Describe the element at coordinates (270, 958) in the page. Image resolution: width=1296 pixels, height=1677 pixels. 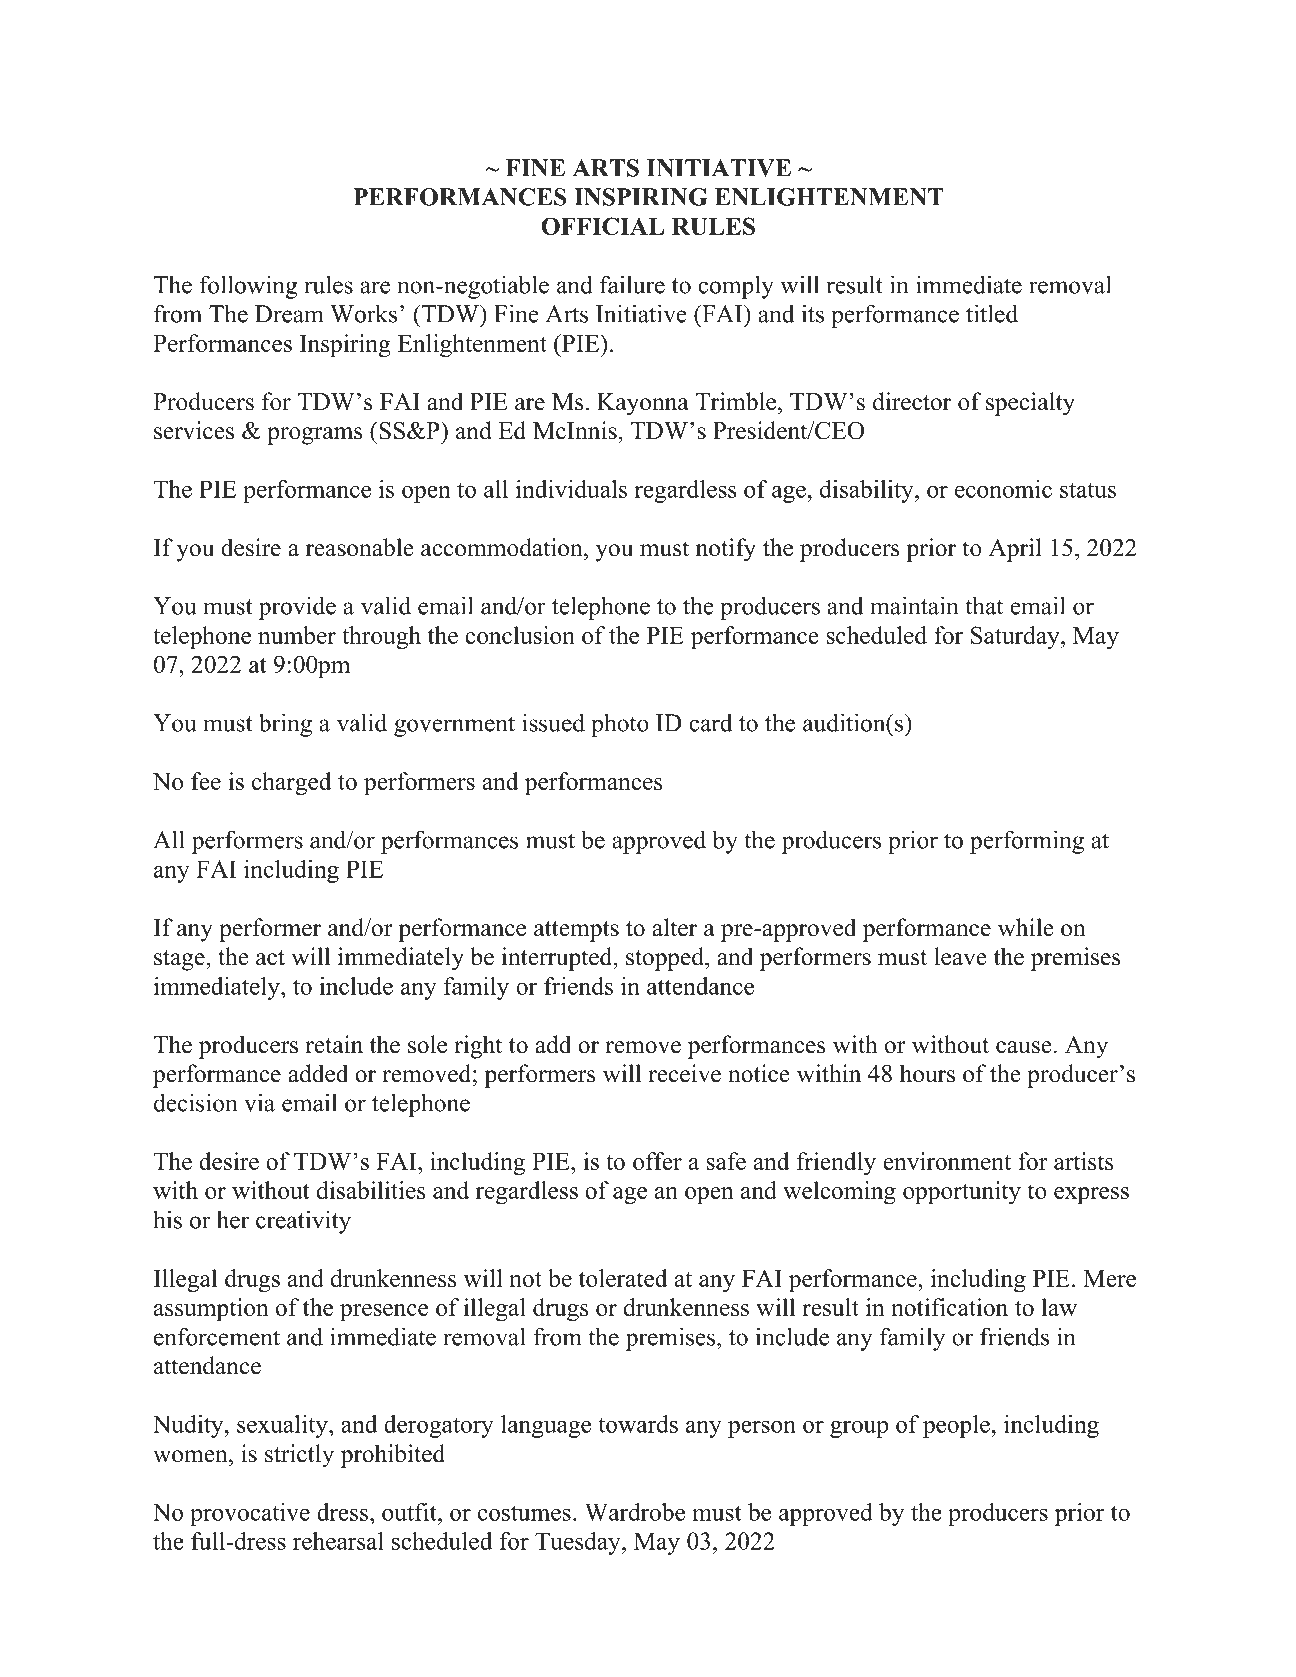
I see `act` at that location.
